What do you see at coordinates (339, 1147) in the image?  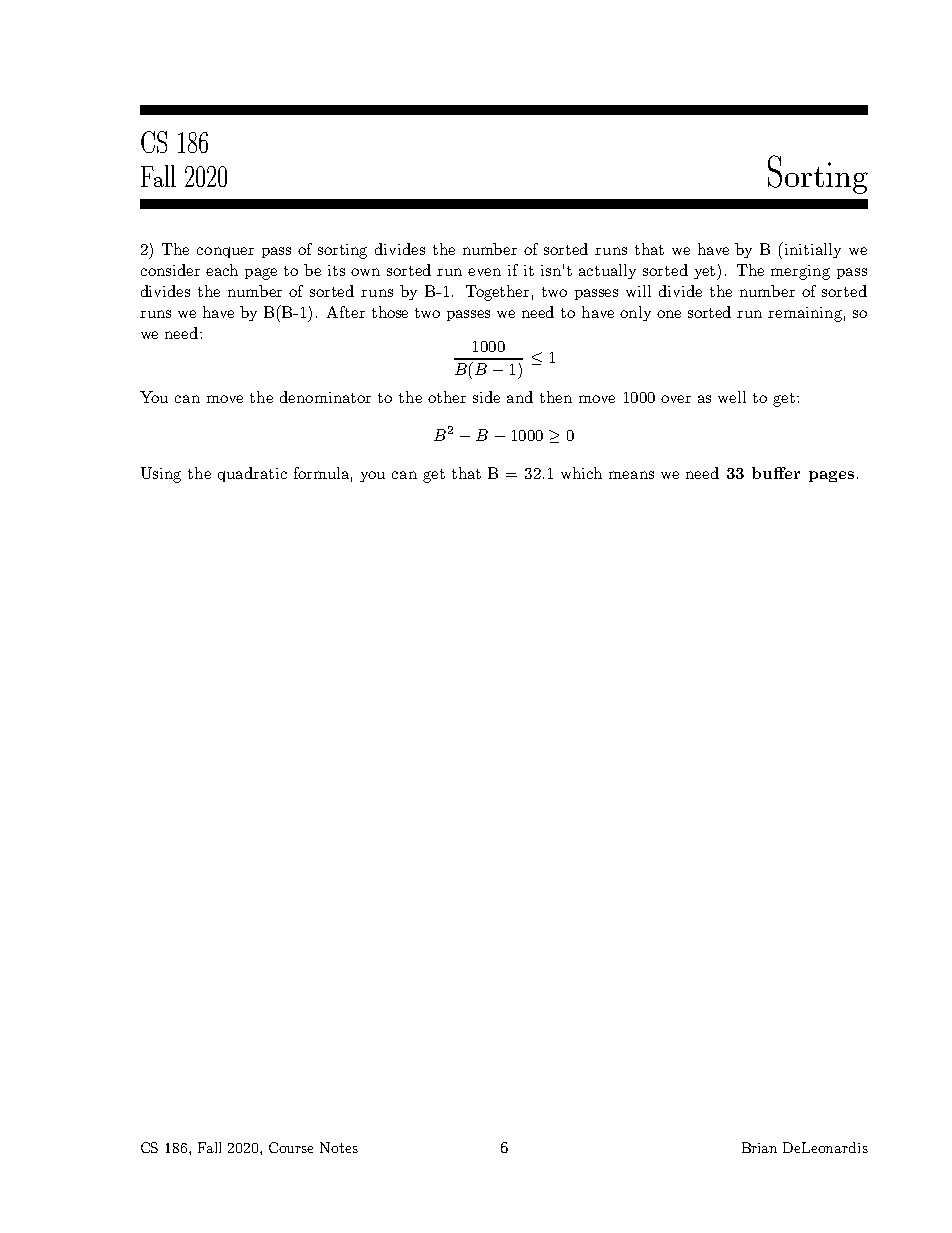 I see `Notes` at bounding box center [339, 1147].
